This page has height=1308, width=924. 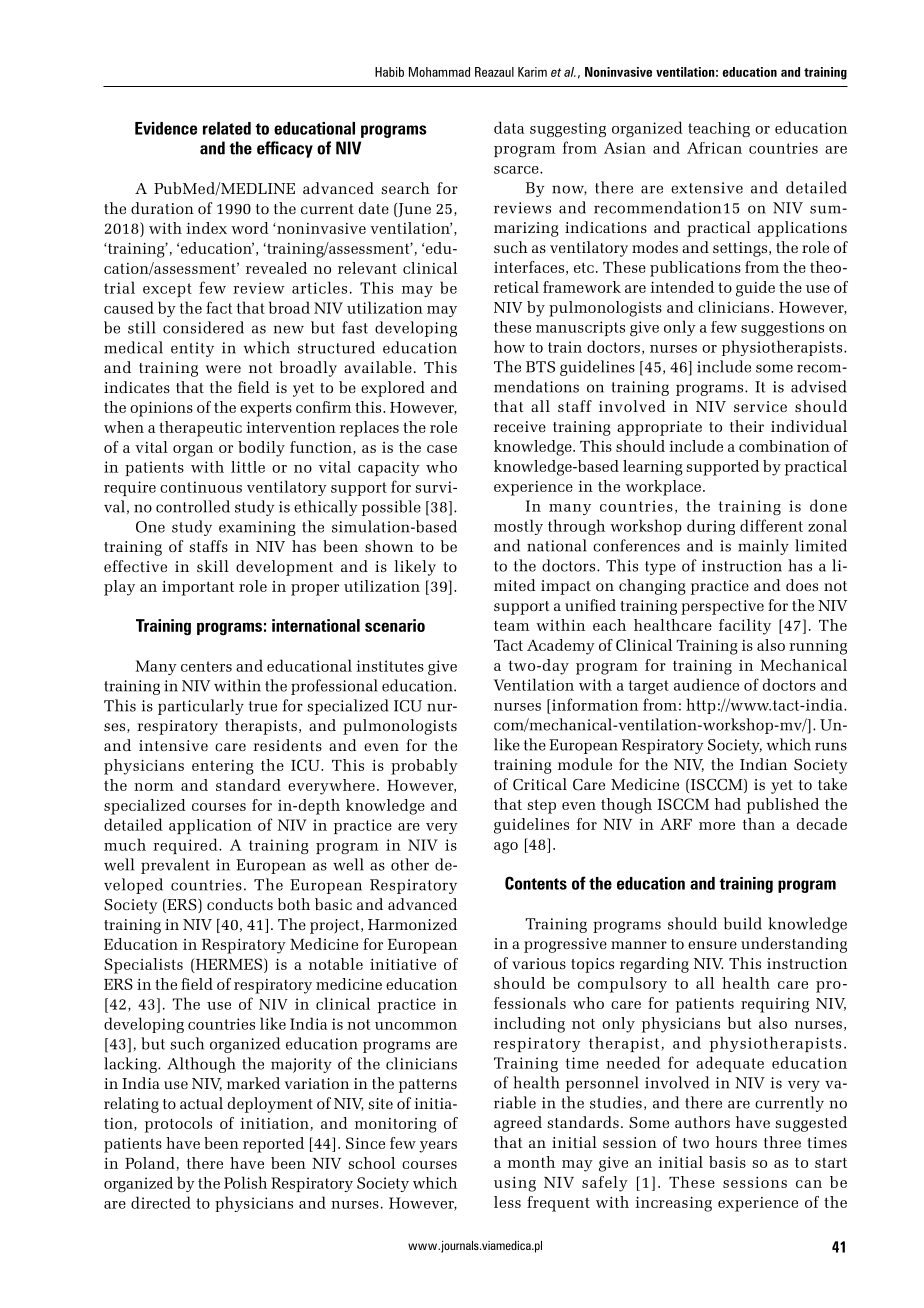 What do you see at coordinates (203, 327) in the page?
I see `considered` at bounding box center [203, 327].
